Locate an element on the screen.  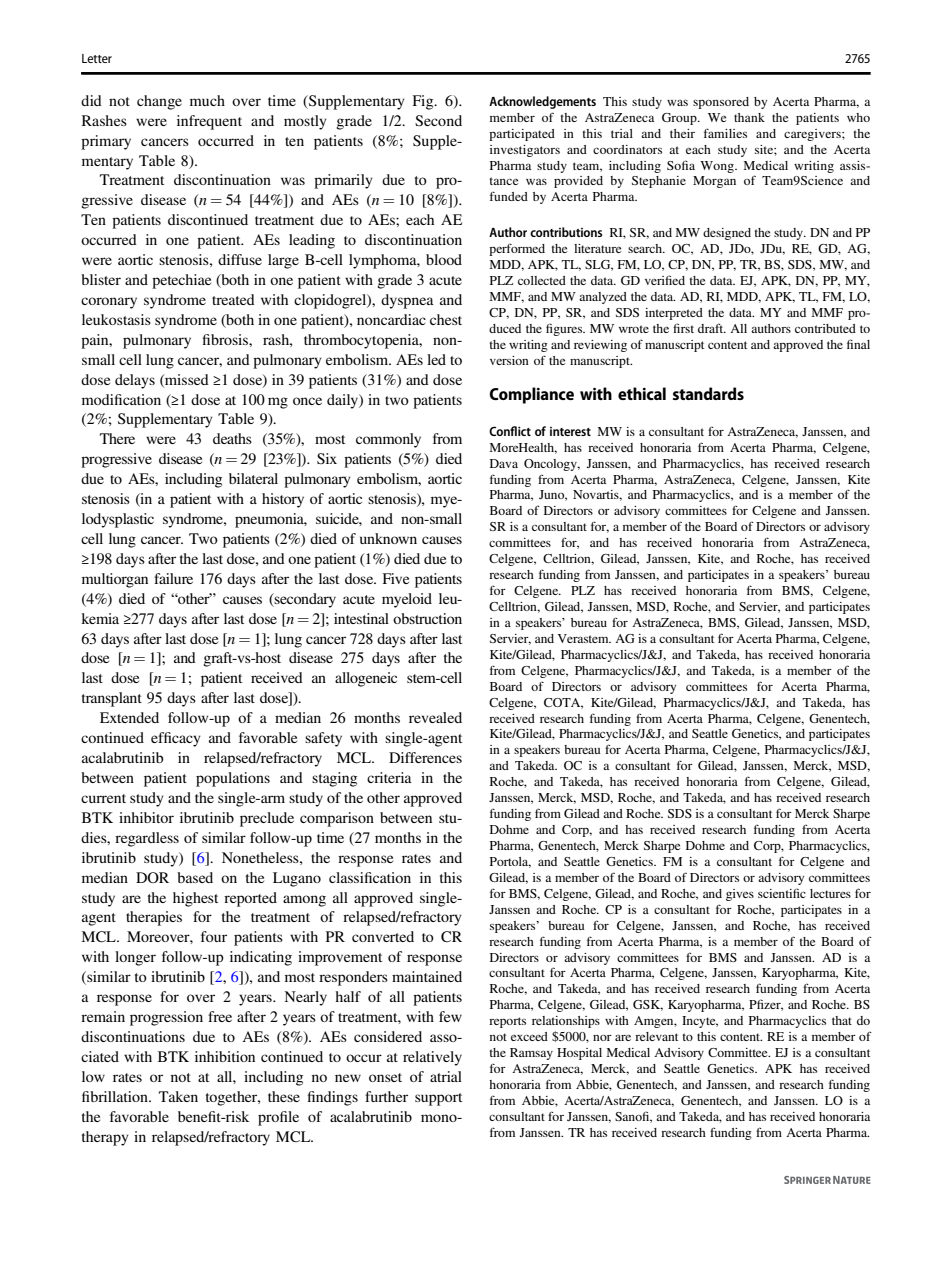
bilateral is located at coordinates (253, 478).
